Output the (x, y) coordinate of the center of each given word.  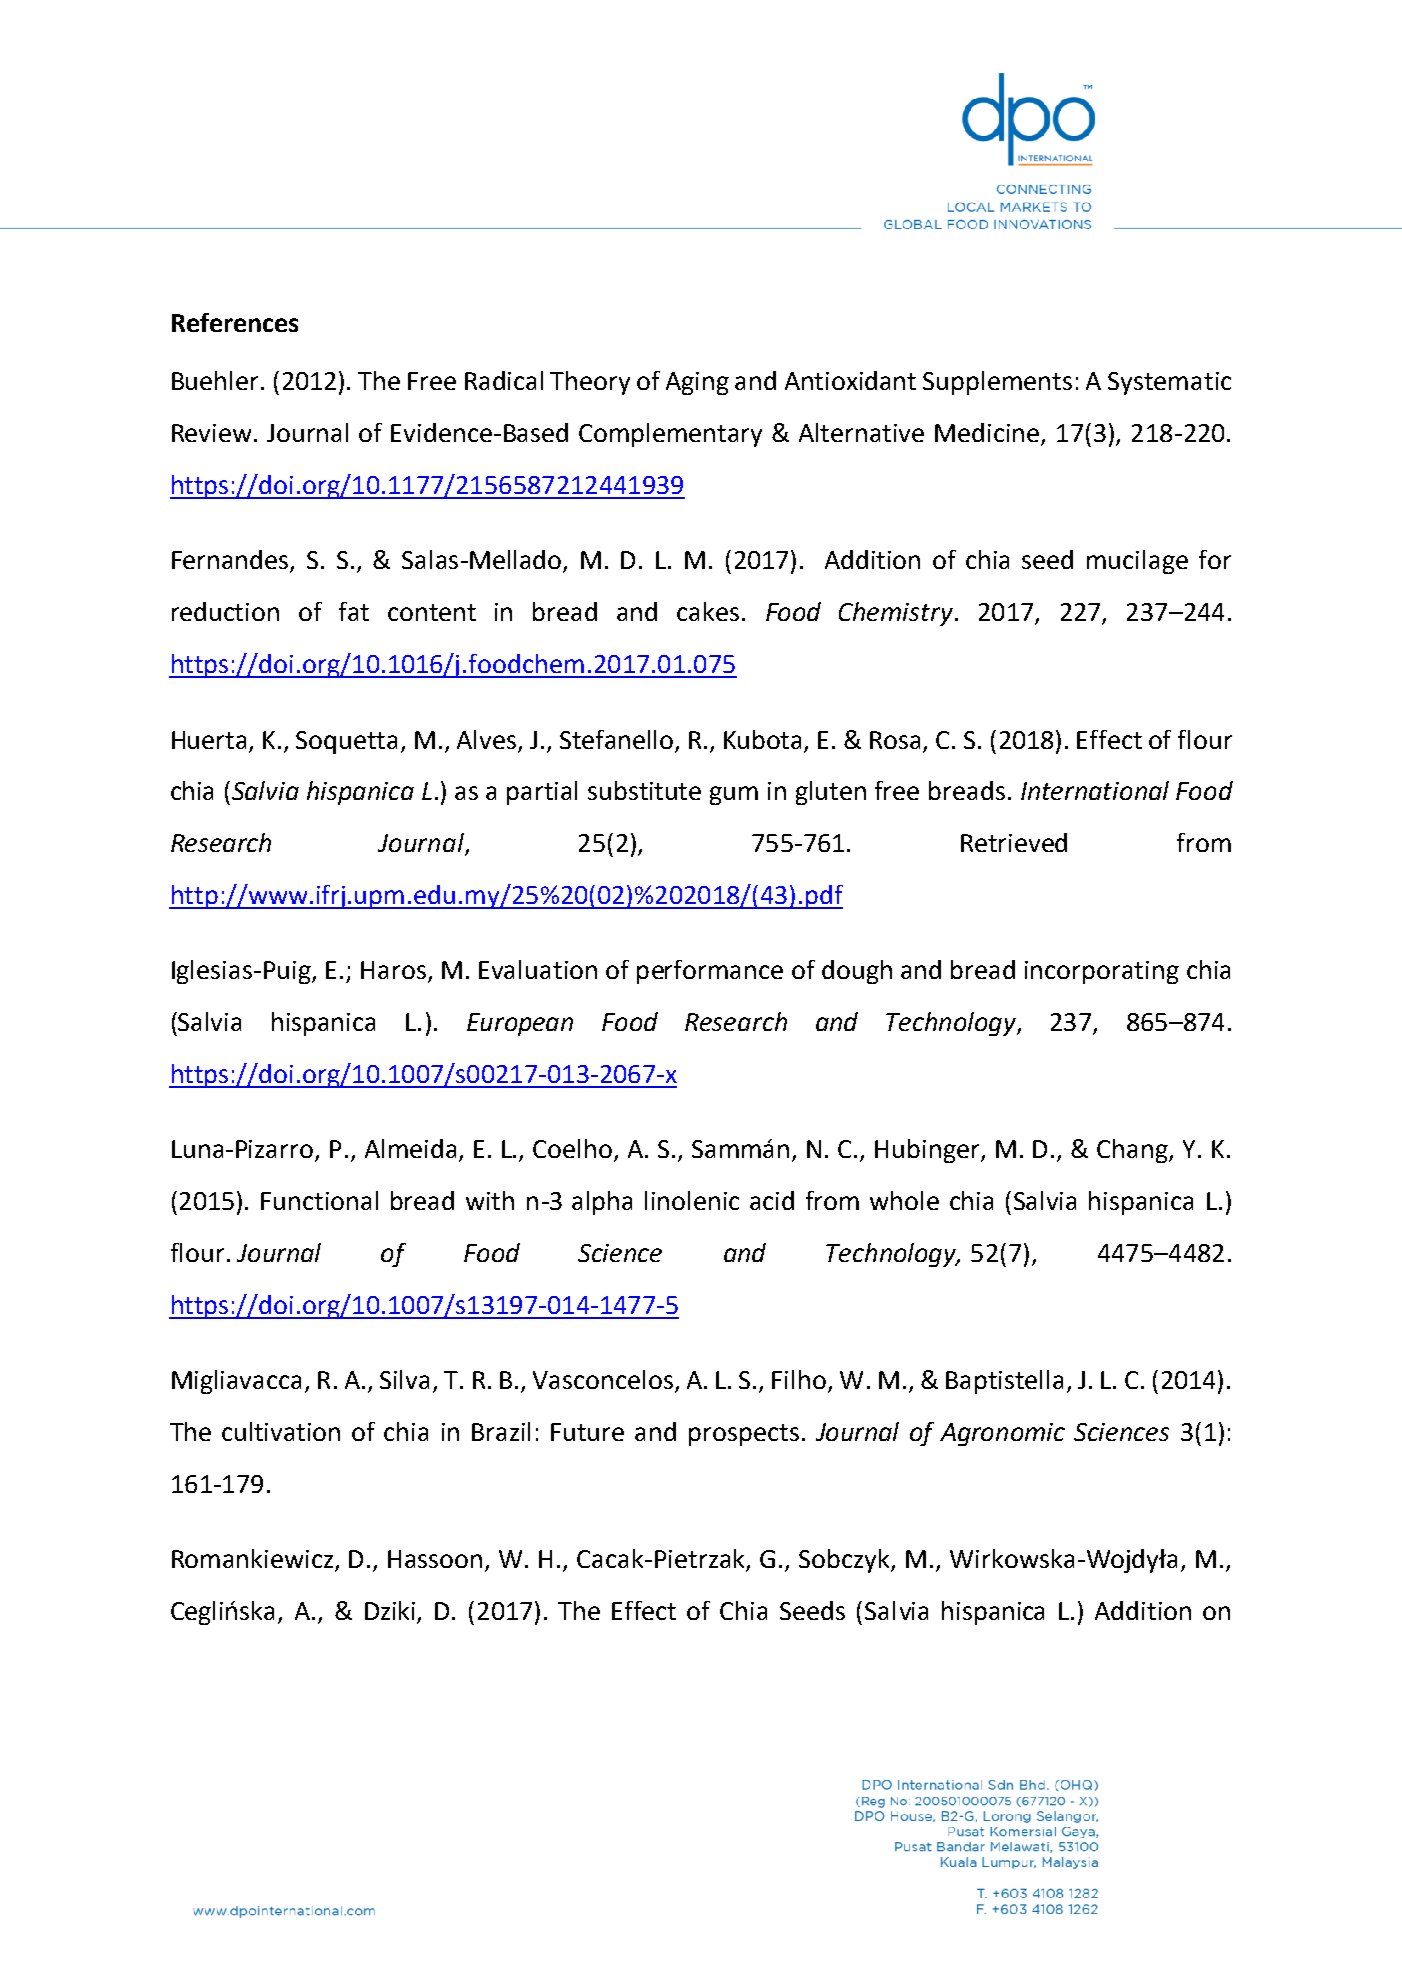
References (235, 322)
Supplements (997, 383)
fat (354, 611)
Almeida (410, 1148)
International (1095, 790)
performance (710, 972)
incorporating (1102, 972)
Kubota (762, 739)
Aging (697, 383)
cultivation (281, 1431)
